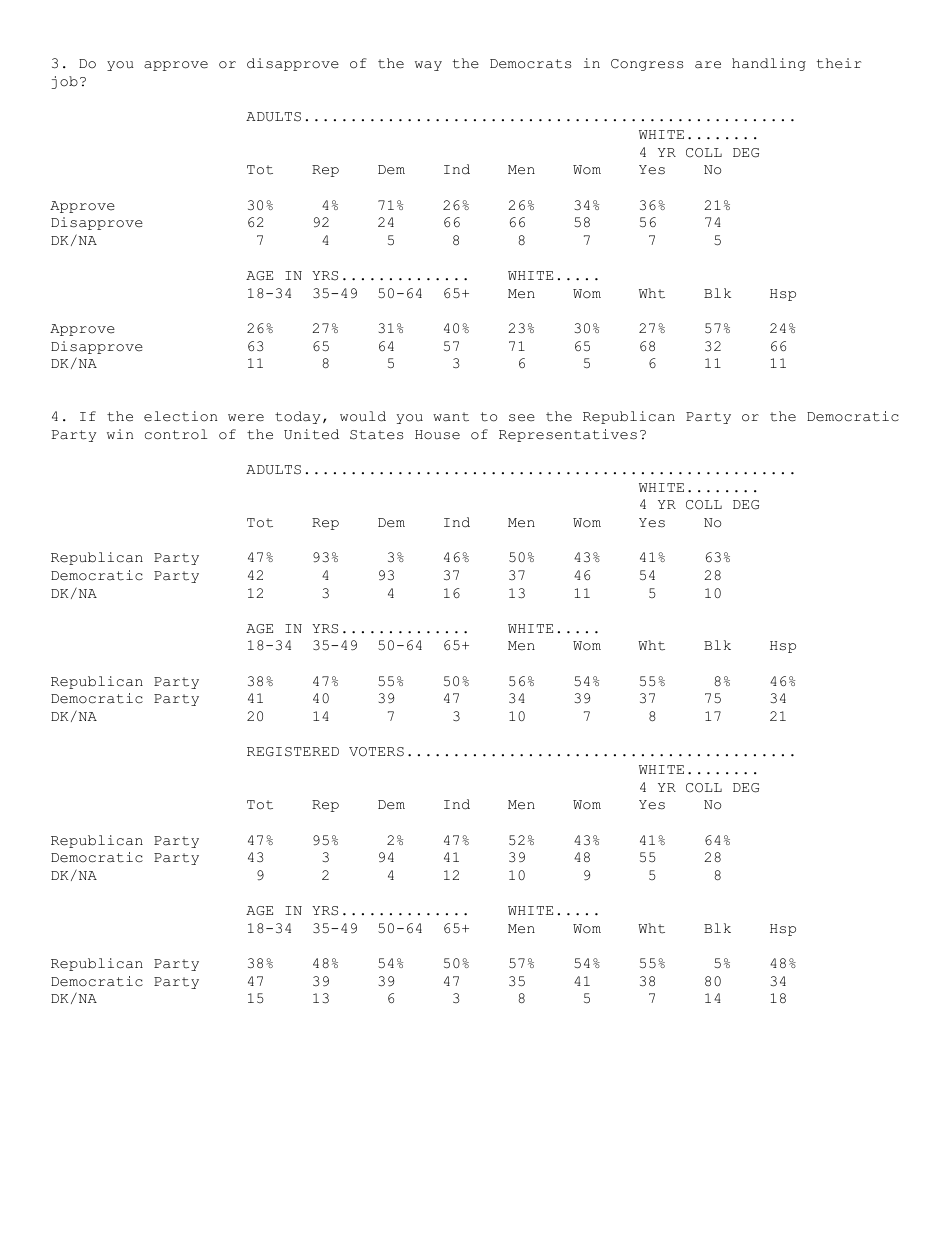 The width and height of the image is (952, 1233). What do you see at coordinates (176, 434) in the image?
I see `control` at bounding box center [176, 434].
